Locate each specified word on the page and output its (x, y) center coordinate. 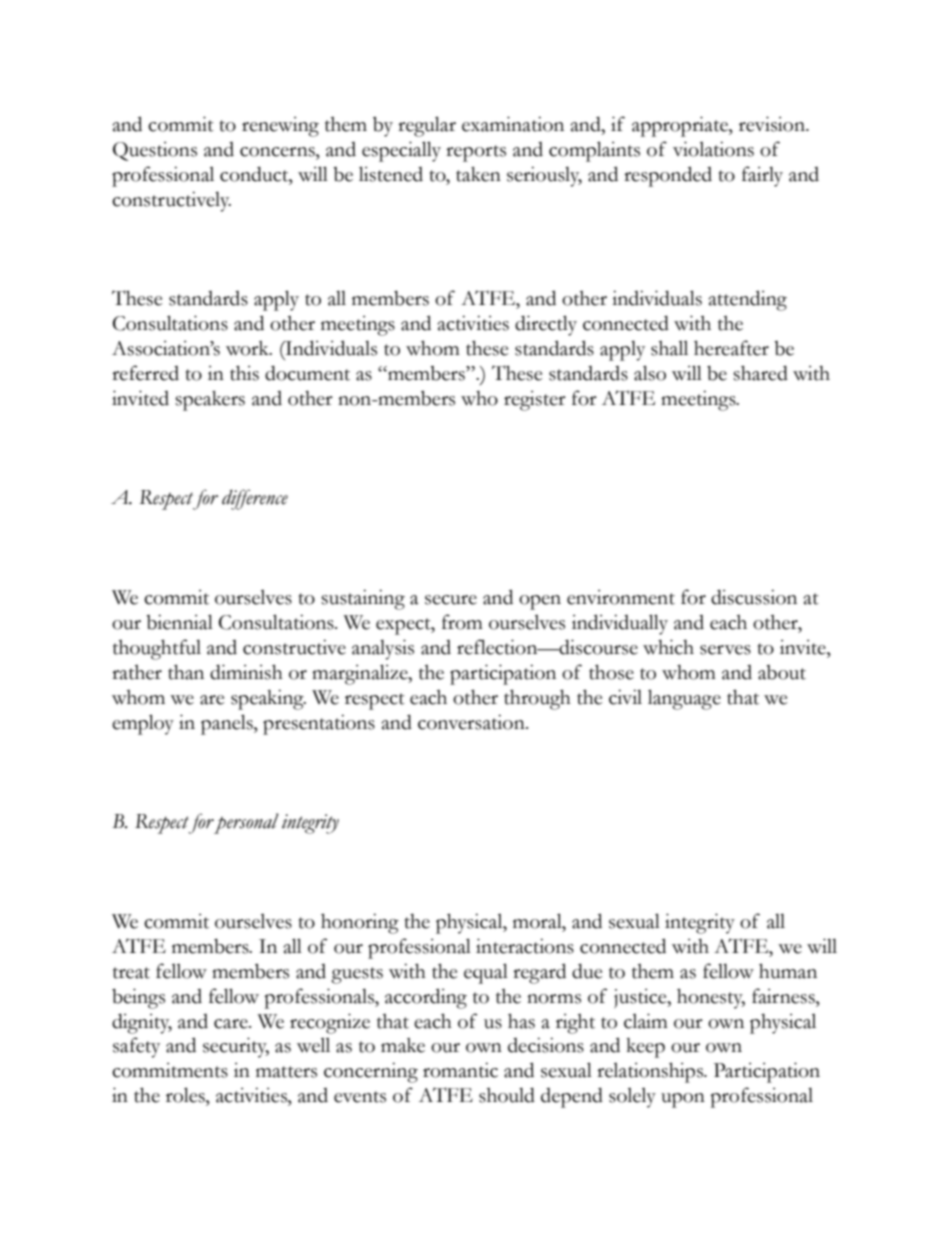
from (462, 622)
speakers (210, 401)
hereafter (731, 348)
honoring (360, 923)
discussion (754, 597)
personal (246, 823)
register (535, 401)
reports (476, 153)
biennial (179, 622)
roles (186, 1095)
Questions (155, 151)
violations (713, 149)
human (788, 971)
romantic (460, 1070)
